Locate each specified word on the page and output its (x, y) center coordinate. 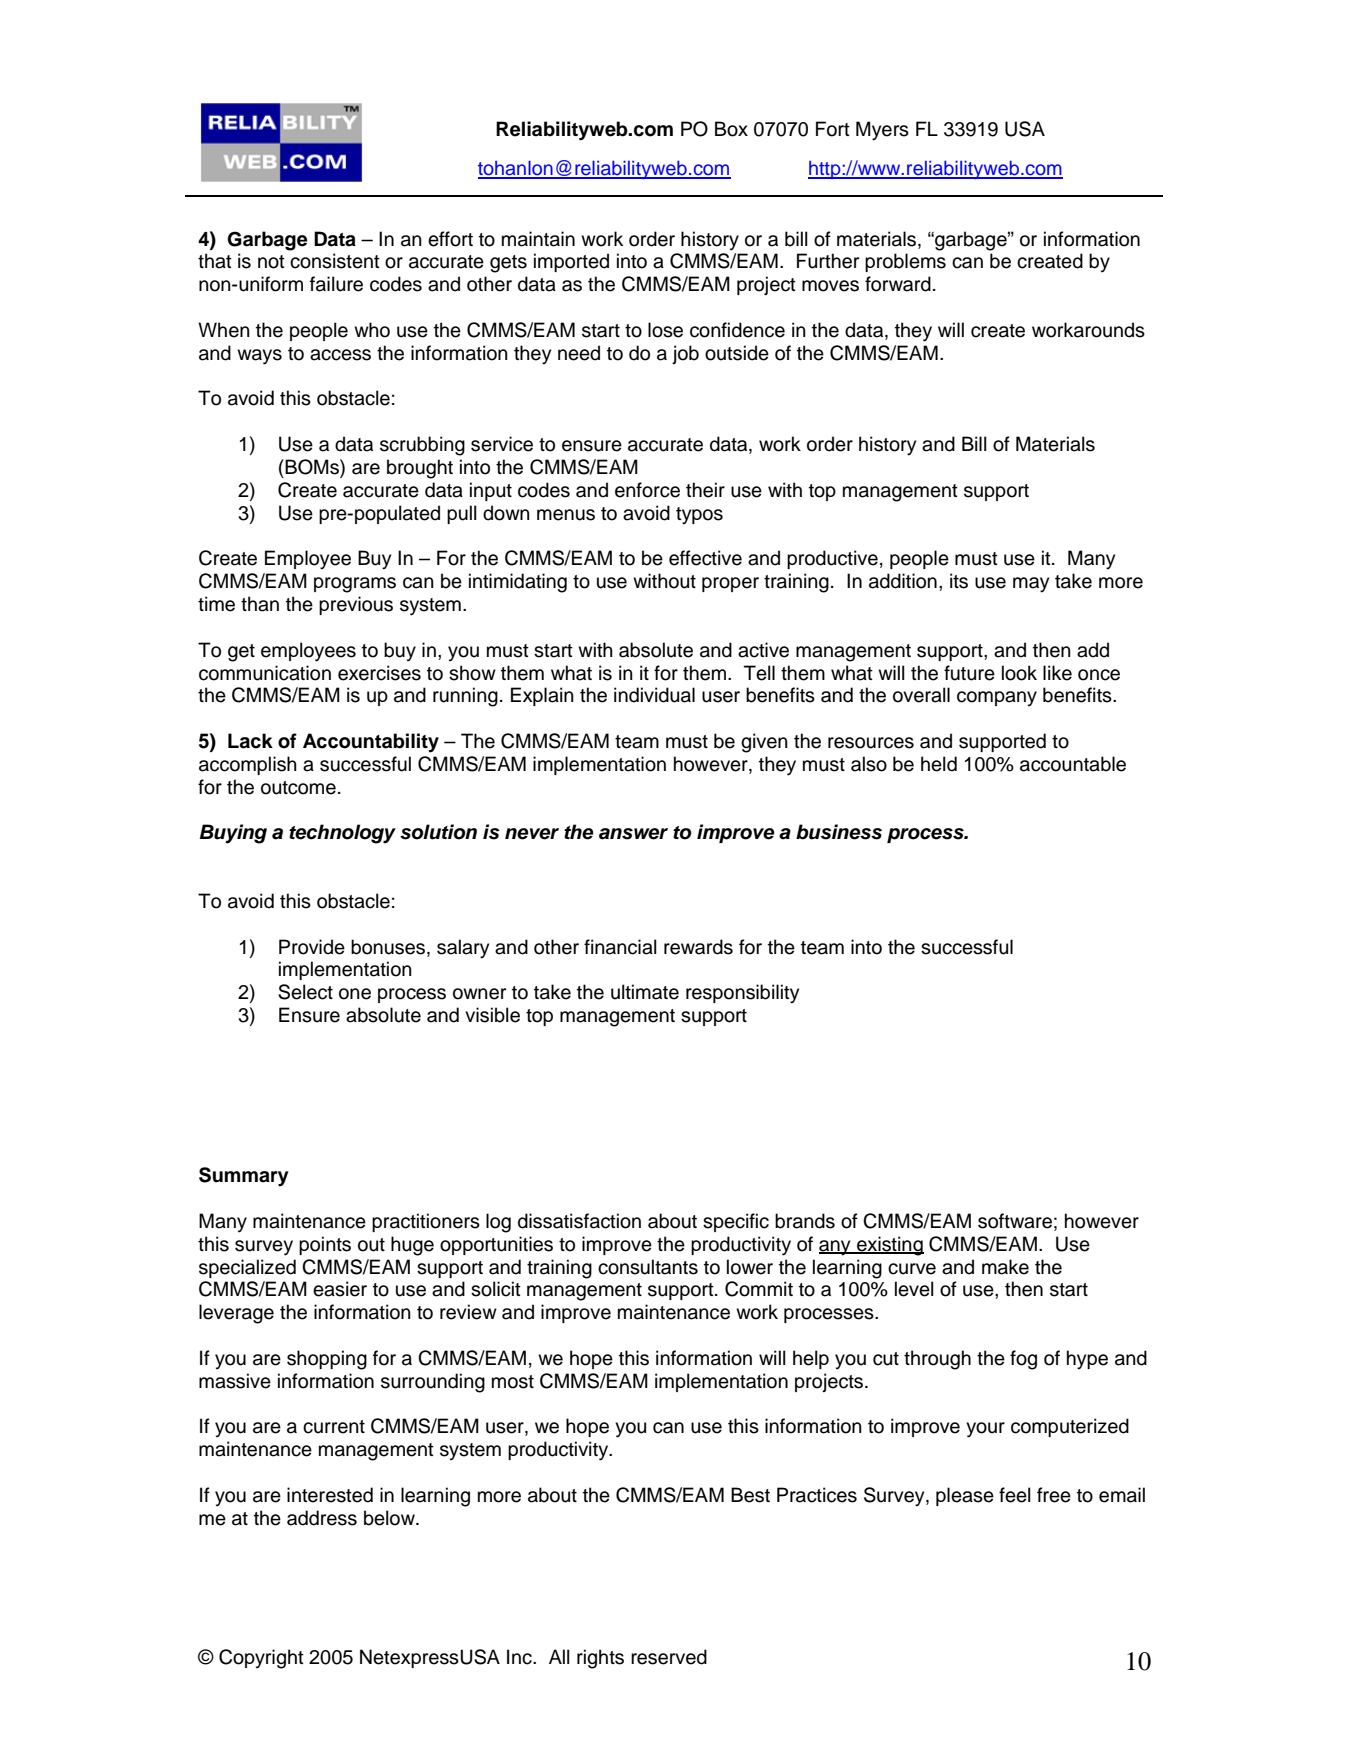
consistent (335, 261)
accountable (1073, 764)
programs (355, 585)
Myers (882, 131)
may (1031, 585)
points (325, 1245)
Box (731, 129)
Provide (312, 947)
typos (699, 516)
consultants (648, 1267)
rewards (698, 947)
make (1005, 1267)
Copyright (261, 1659)
